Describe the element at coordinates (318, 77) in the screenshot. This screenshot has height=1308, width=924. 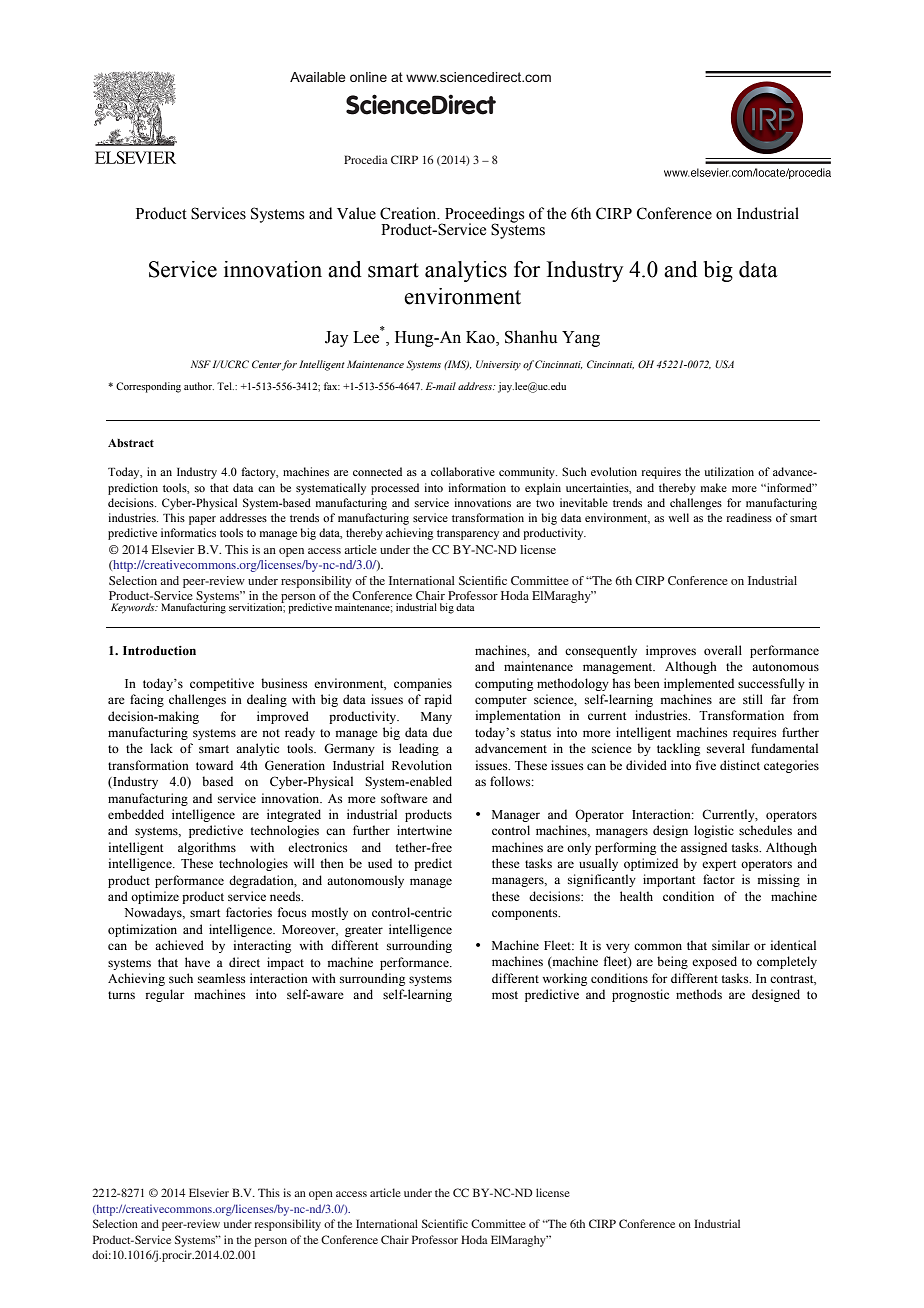
I see `Available` at that location.
